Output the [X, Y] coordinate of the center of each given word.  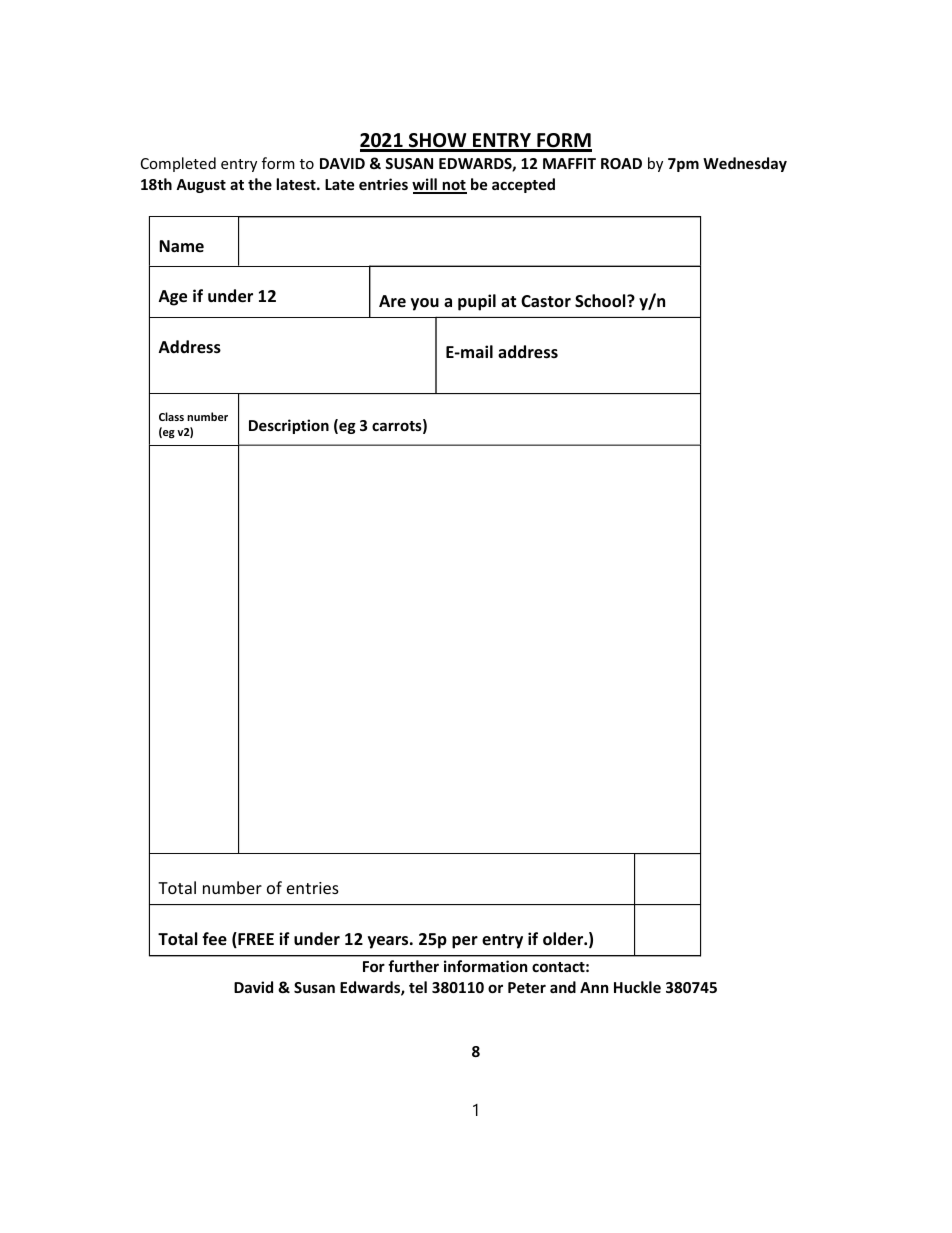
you [425, 304]
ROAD [621, 163]
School [601, 301]
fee [214, 939]
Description [289, 426]
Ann [594, 987]
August [201, 186]
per [465, 942]
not [453, 186]
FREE [255, 940]
